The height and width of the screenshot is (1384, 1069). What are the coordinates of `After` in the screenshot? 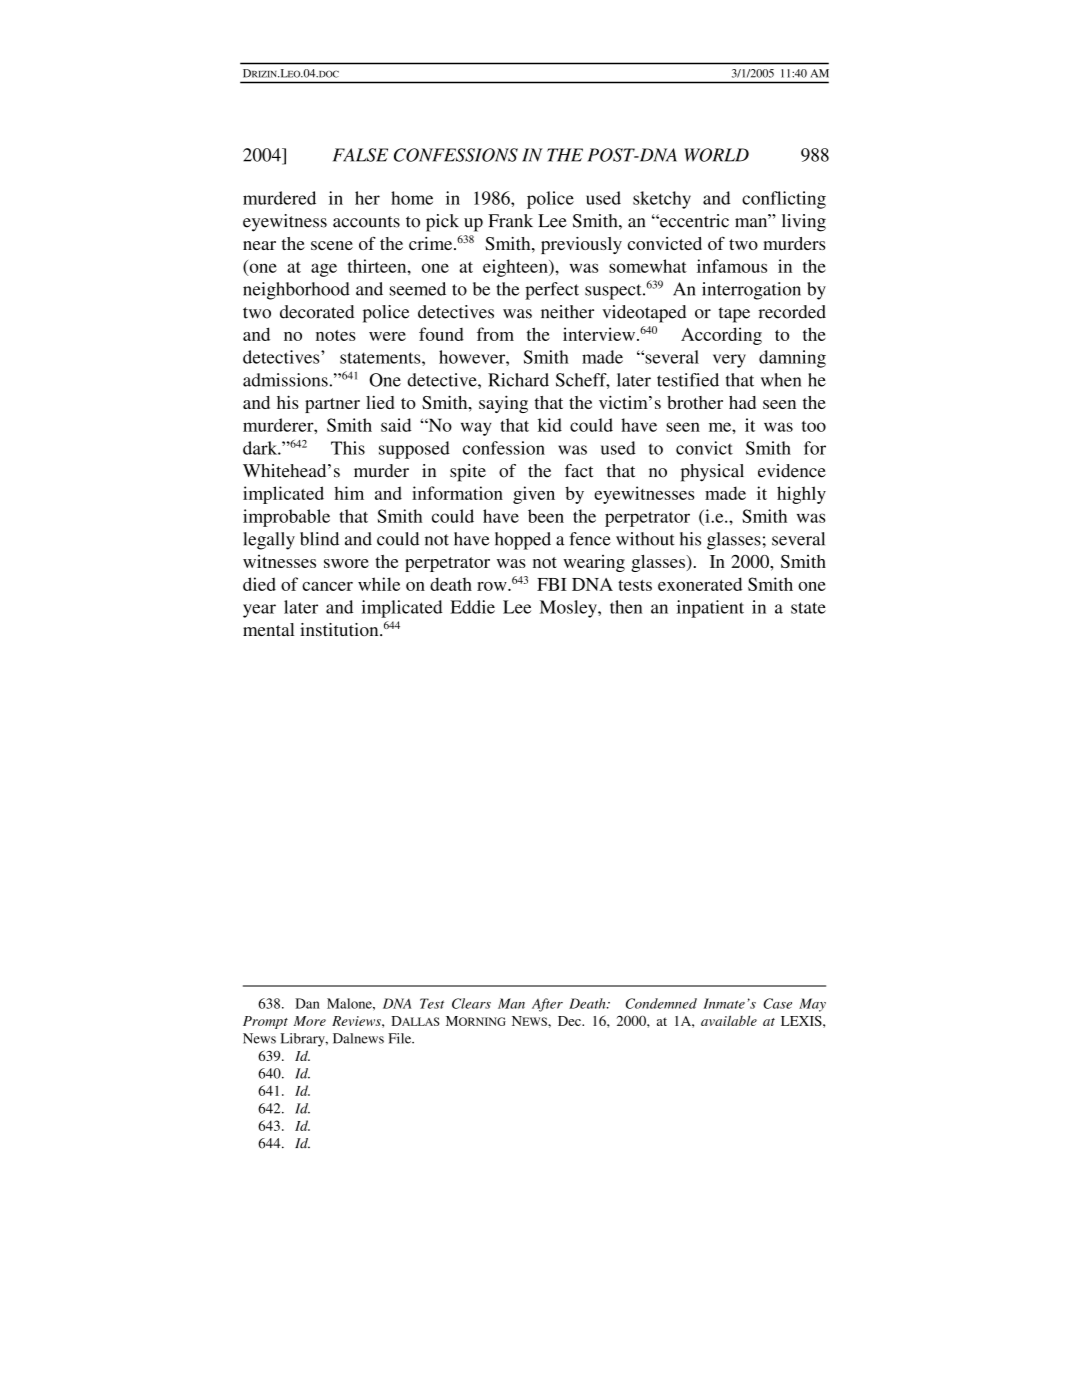 It's located at (547, 1005).
